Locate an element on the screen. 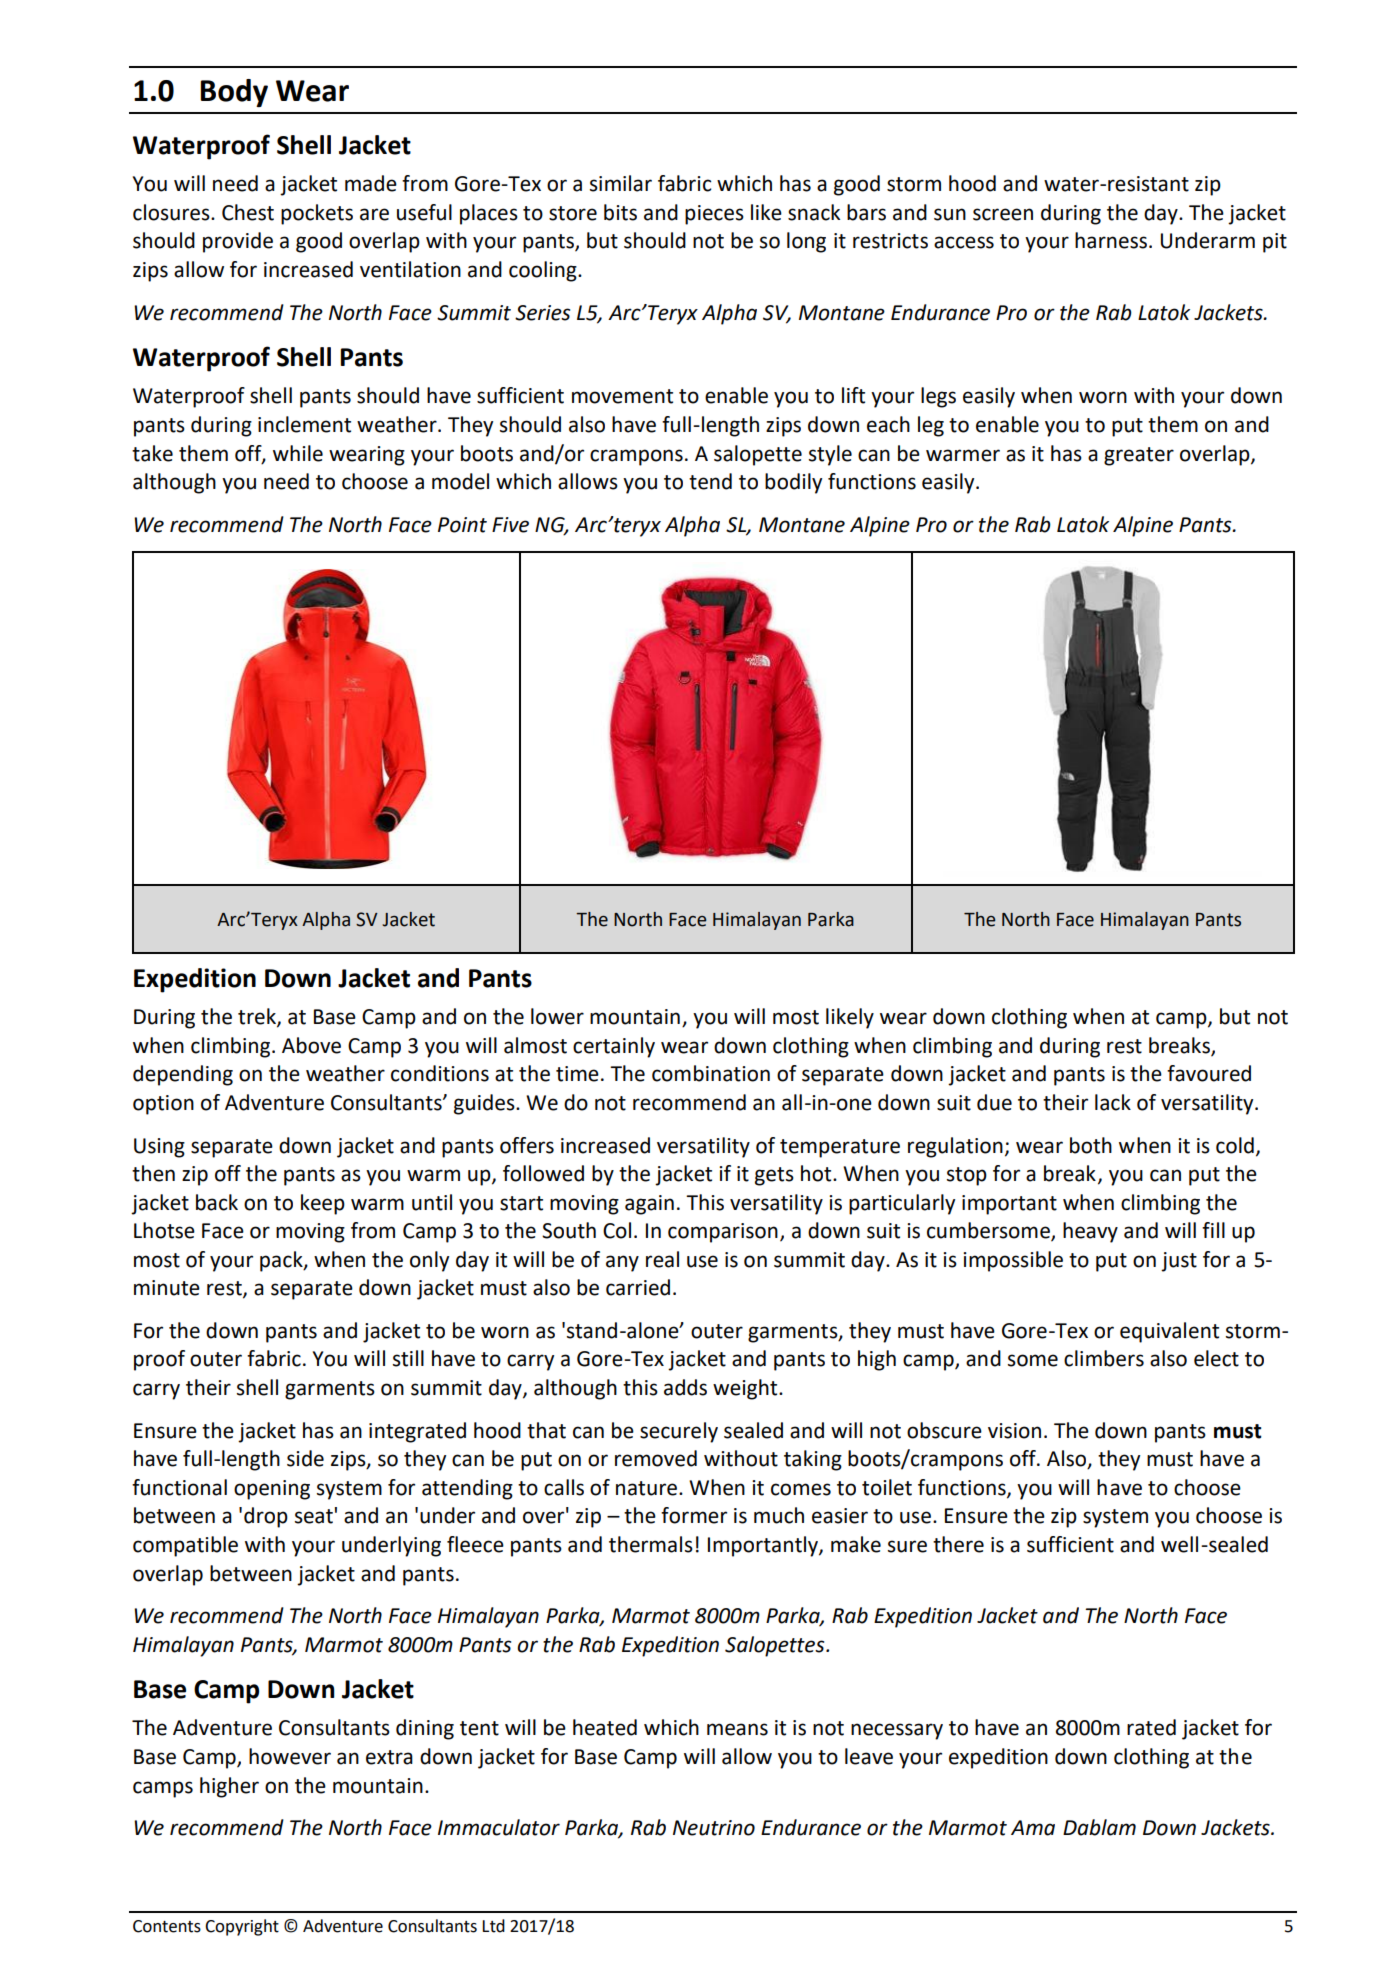 The image size is (1393, 1970). Point is located at coordinates (462, 525).
